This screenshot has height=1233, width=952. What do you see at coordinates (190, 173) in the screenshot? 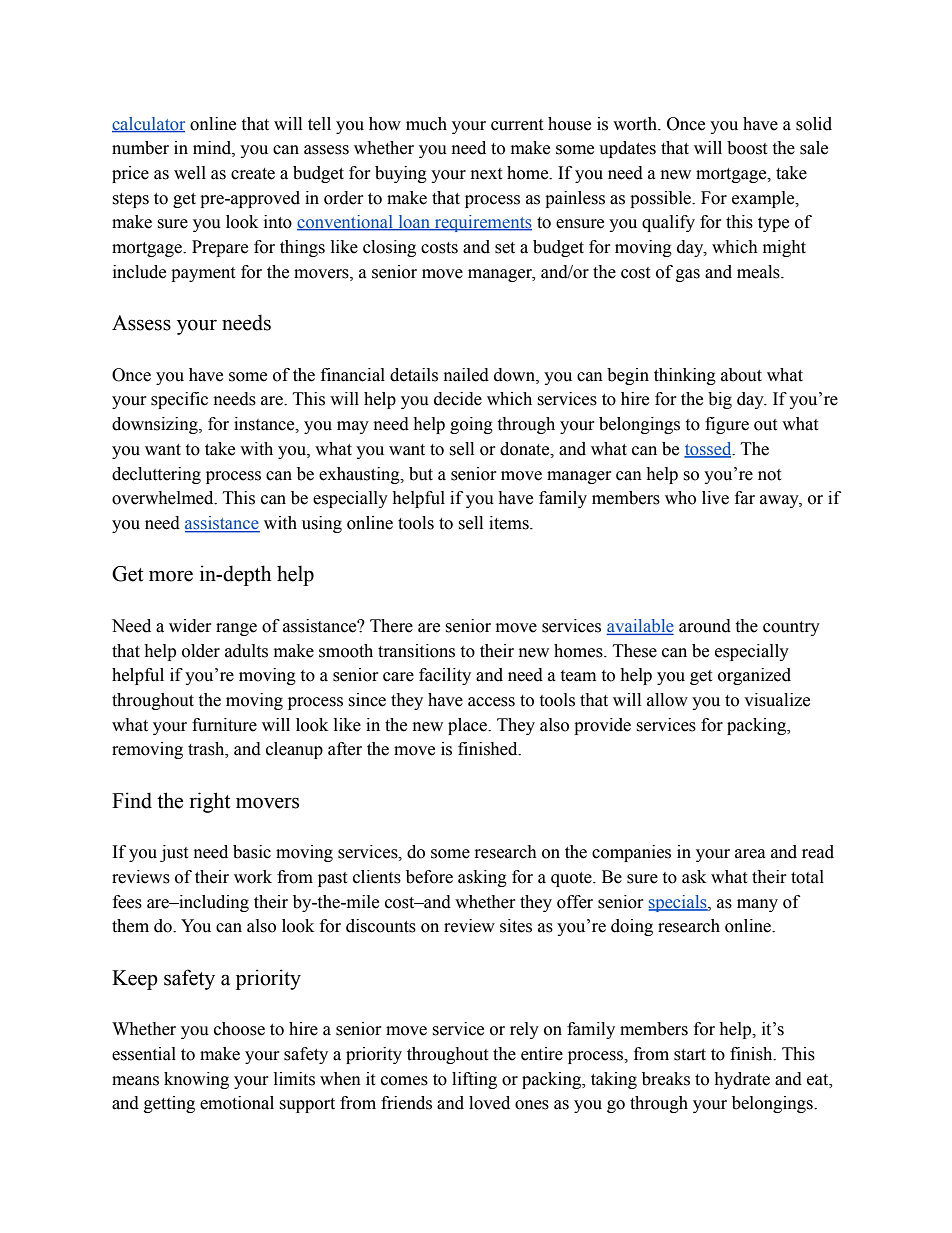
I see `well` at bounding box center [190, 173].
